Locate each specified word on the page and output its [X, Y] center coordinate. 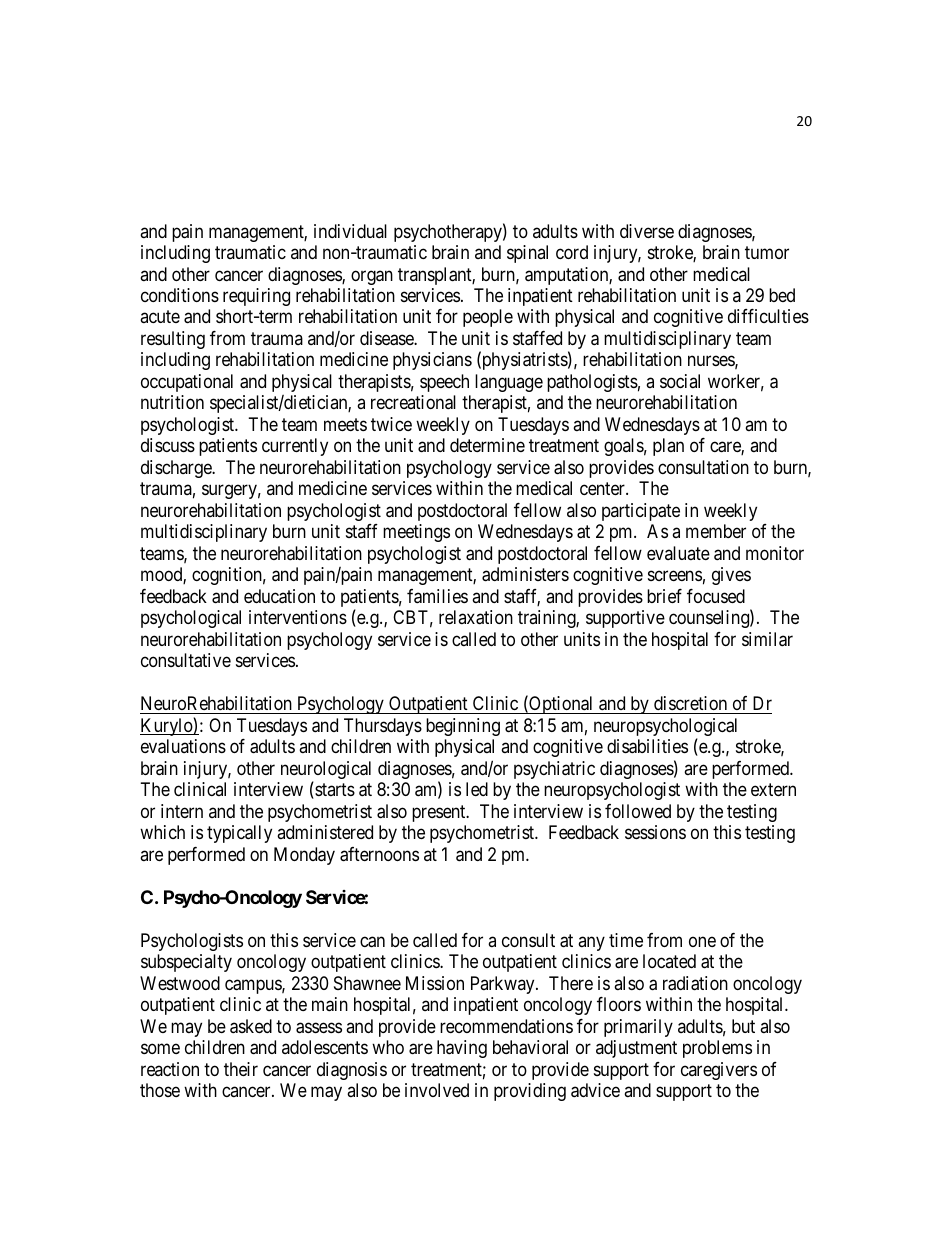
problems [717, 1049]
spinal [527, 254]
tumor [767, 252]
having [462, 1049]
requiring [256, 297]
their [241, 1069]
